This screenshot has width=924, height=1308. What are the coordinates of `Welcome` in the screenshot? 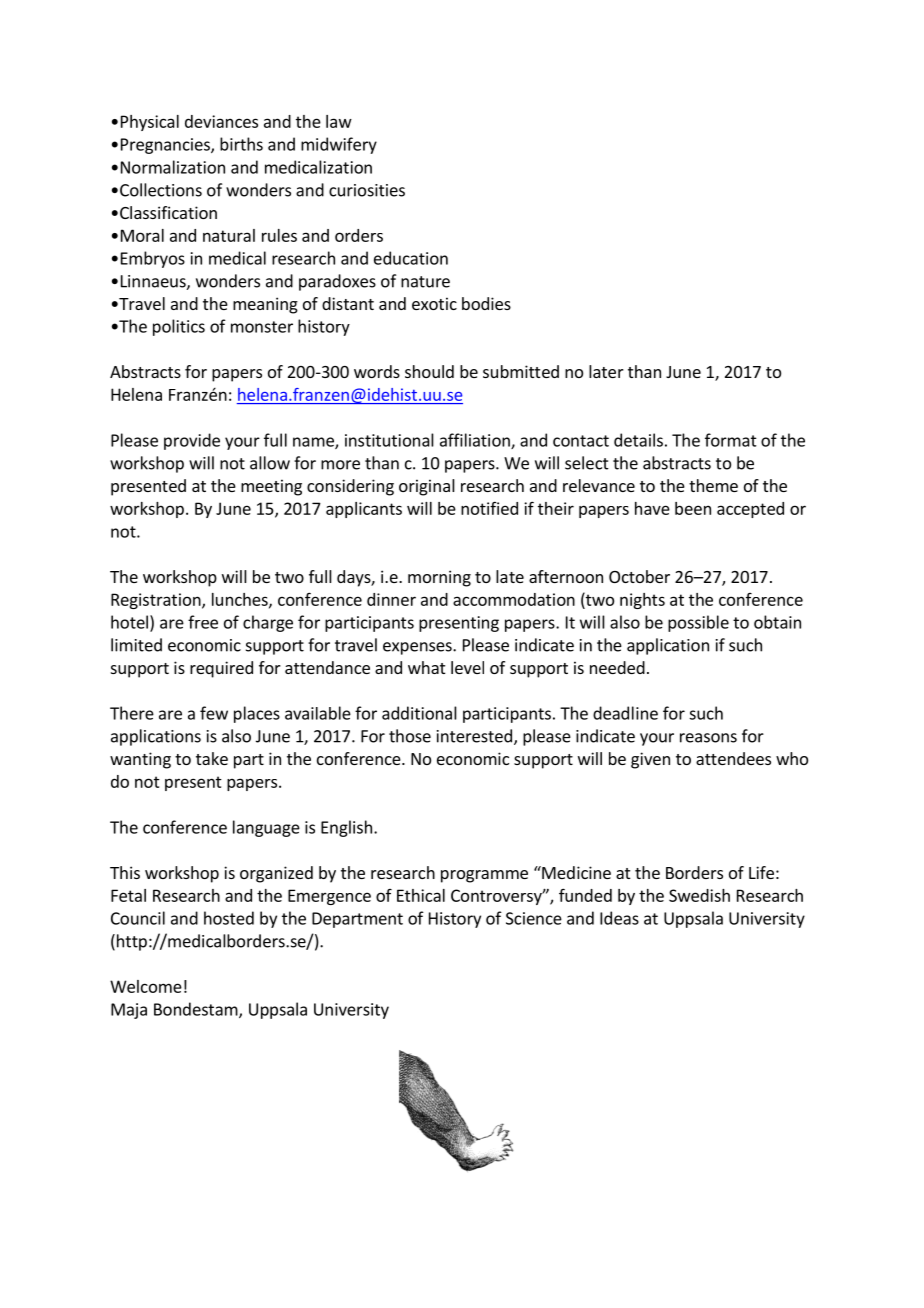 It's located at (146, 986).
